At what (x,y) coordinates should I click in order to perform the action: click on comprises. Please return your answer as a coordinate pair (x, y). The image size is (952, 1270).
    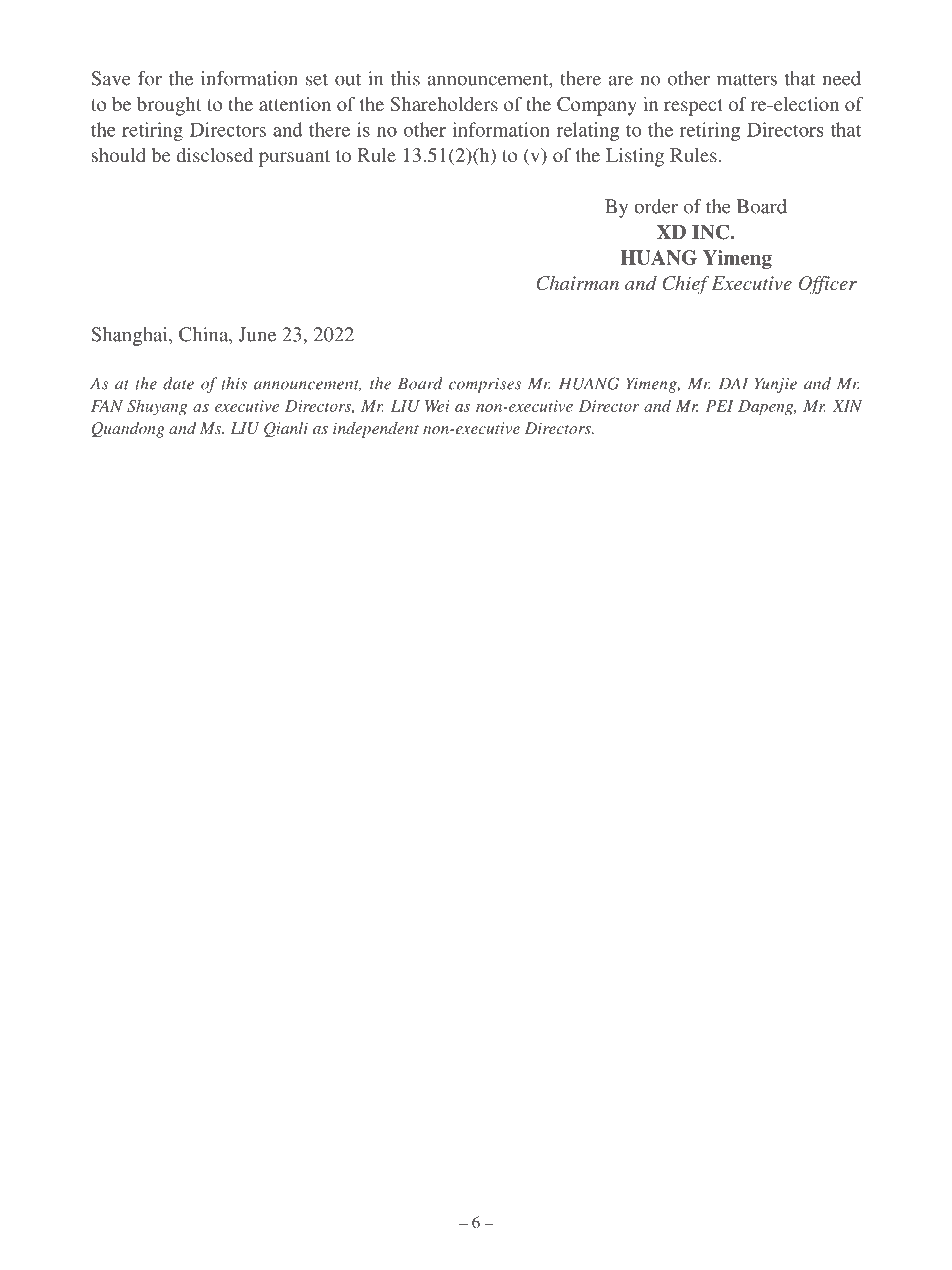
    Looking at the image, I should click on (485, 385).
